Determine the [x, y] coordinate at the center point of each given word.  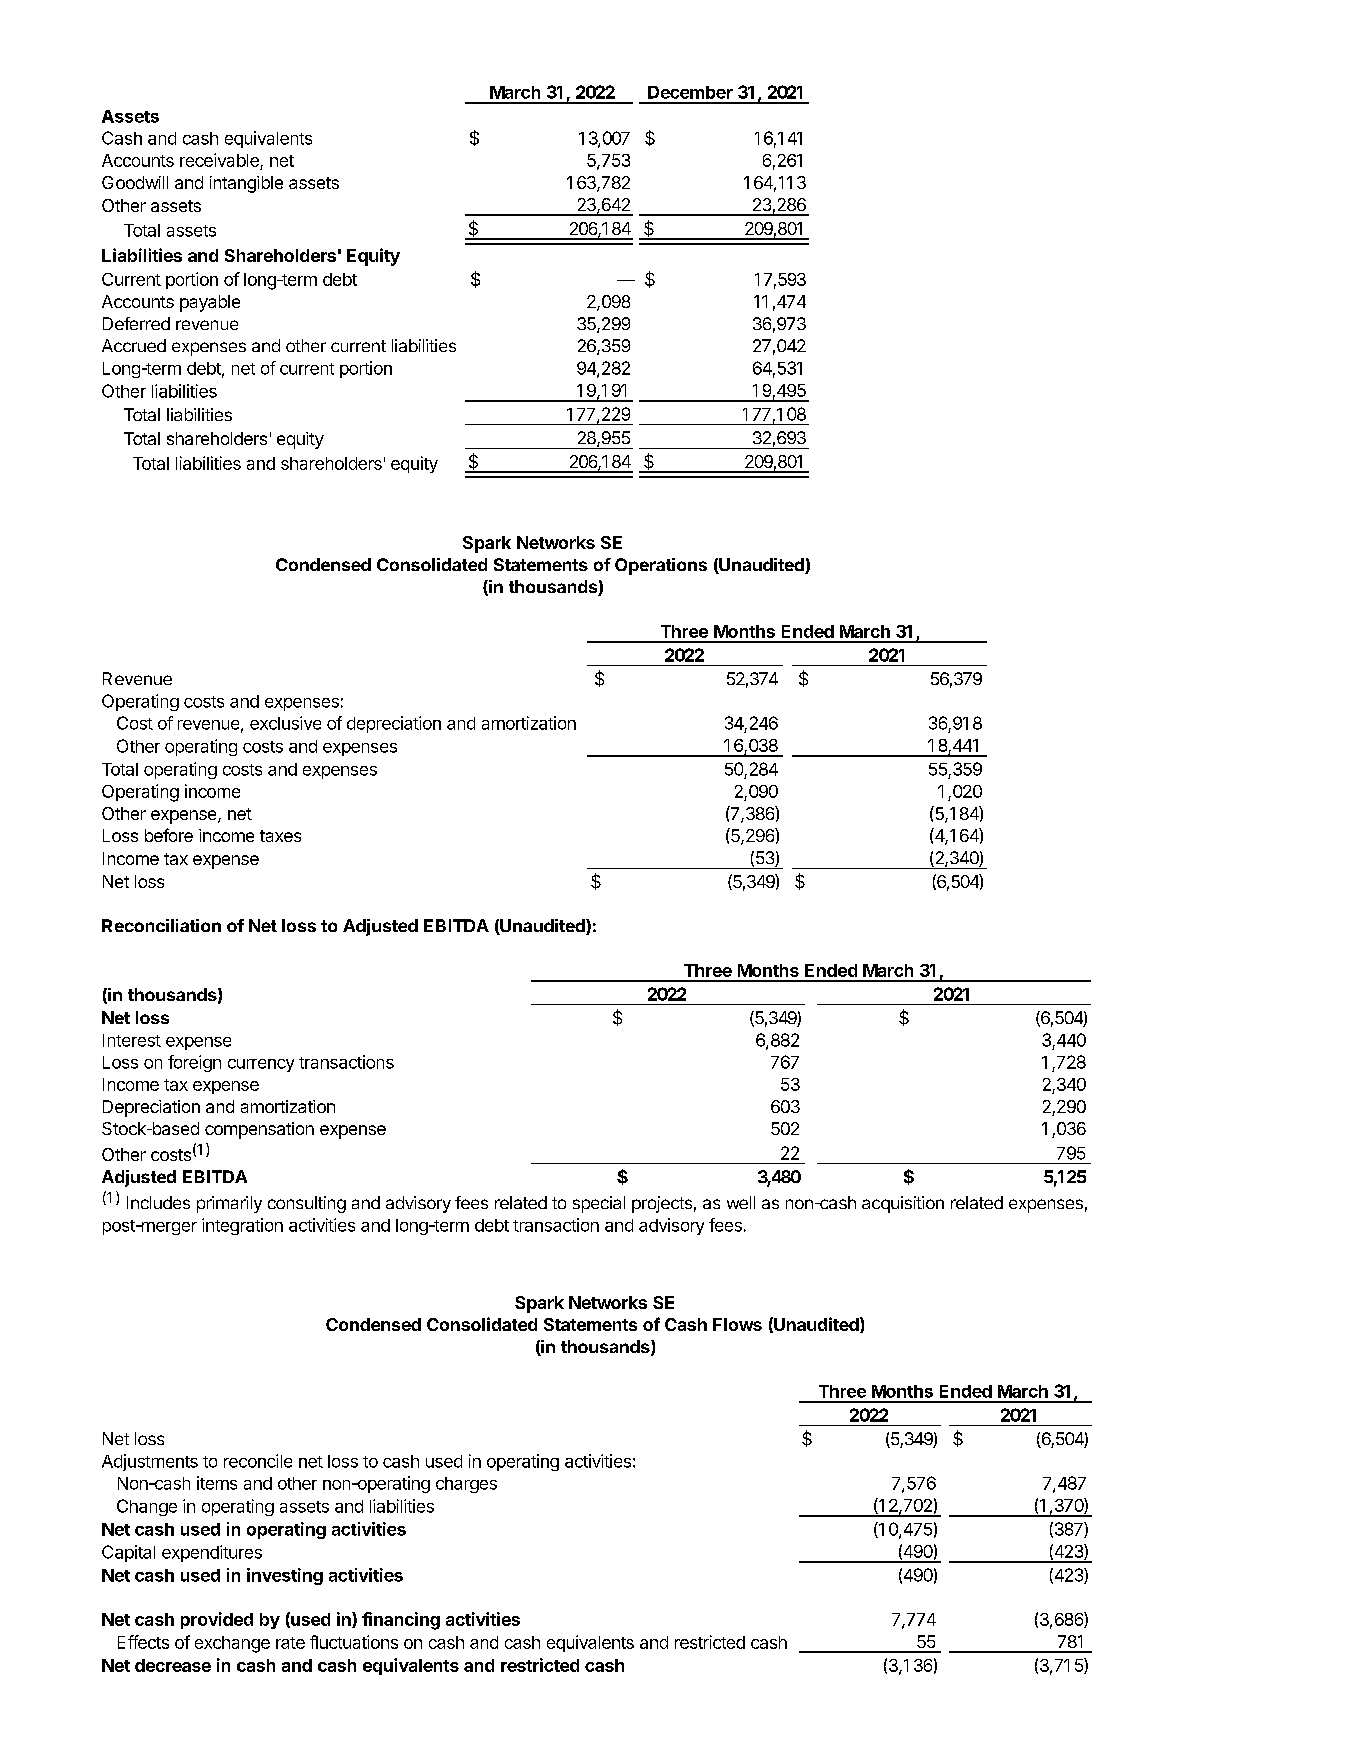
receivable [219, 160]
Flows [737, 1324]
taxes [280, 836]
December [690, 92]
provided [217, 1620]
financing [401, 1621]
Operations [661, 566]
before [169, 835]
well [741, 1202]
